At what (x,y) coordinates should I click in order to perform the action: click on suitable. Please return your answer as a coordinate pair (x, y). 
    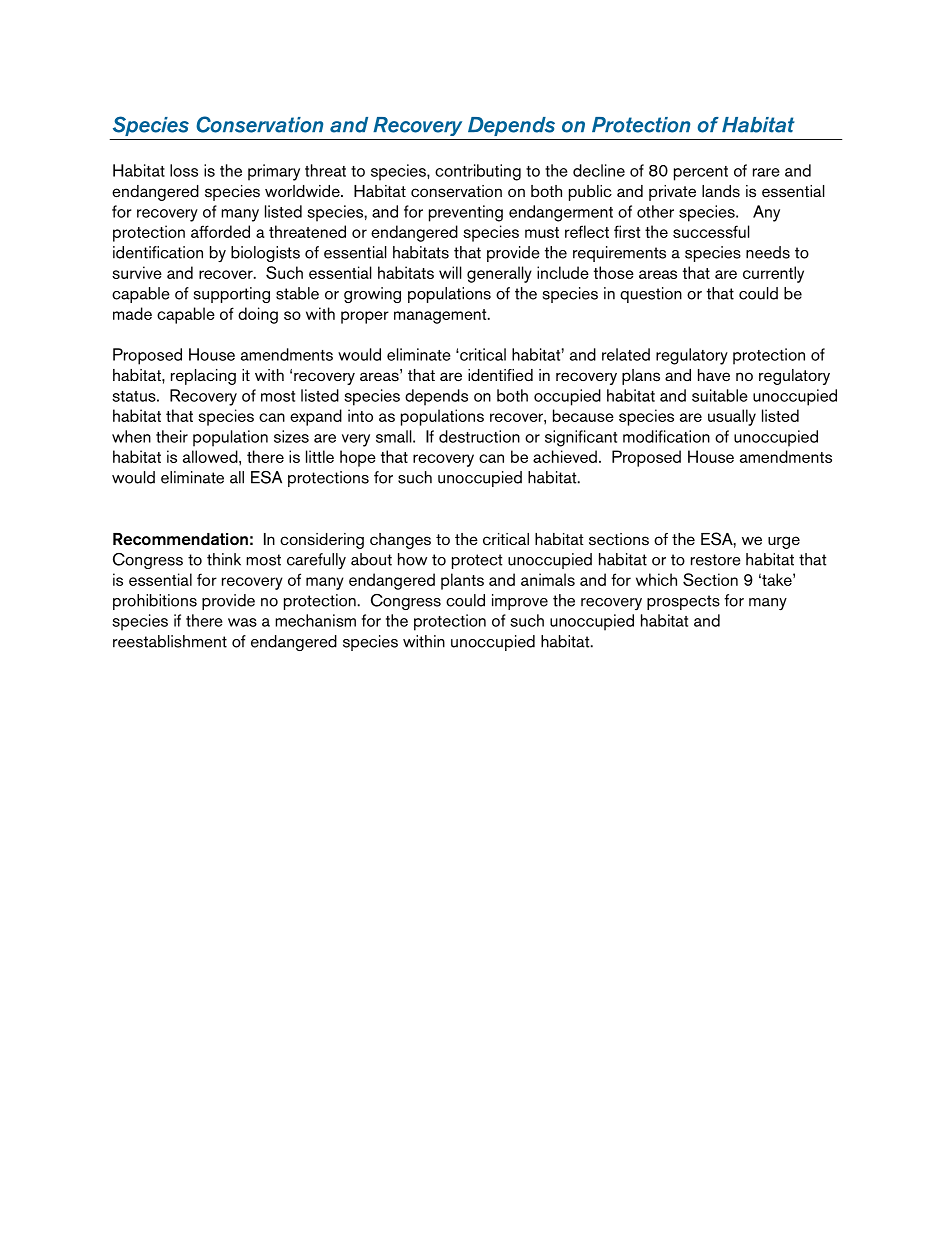
    Looking at the image, I should click on (720, 395).
